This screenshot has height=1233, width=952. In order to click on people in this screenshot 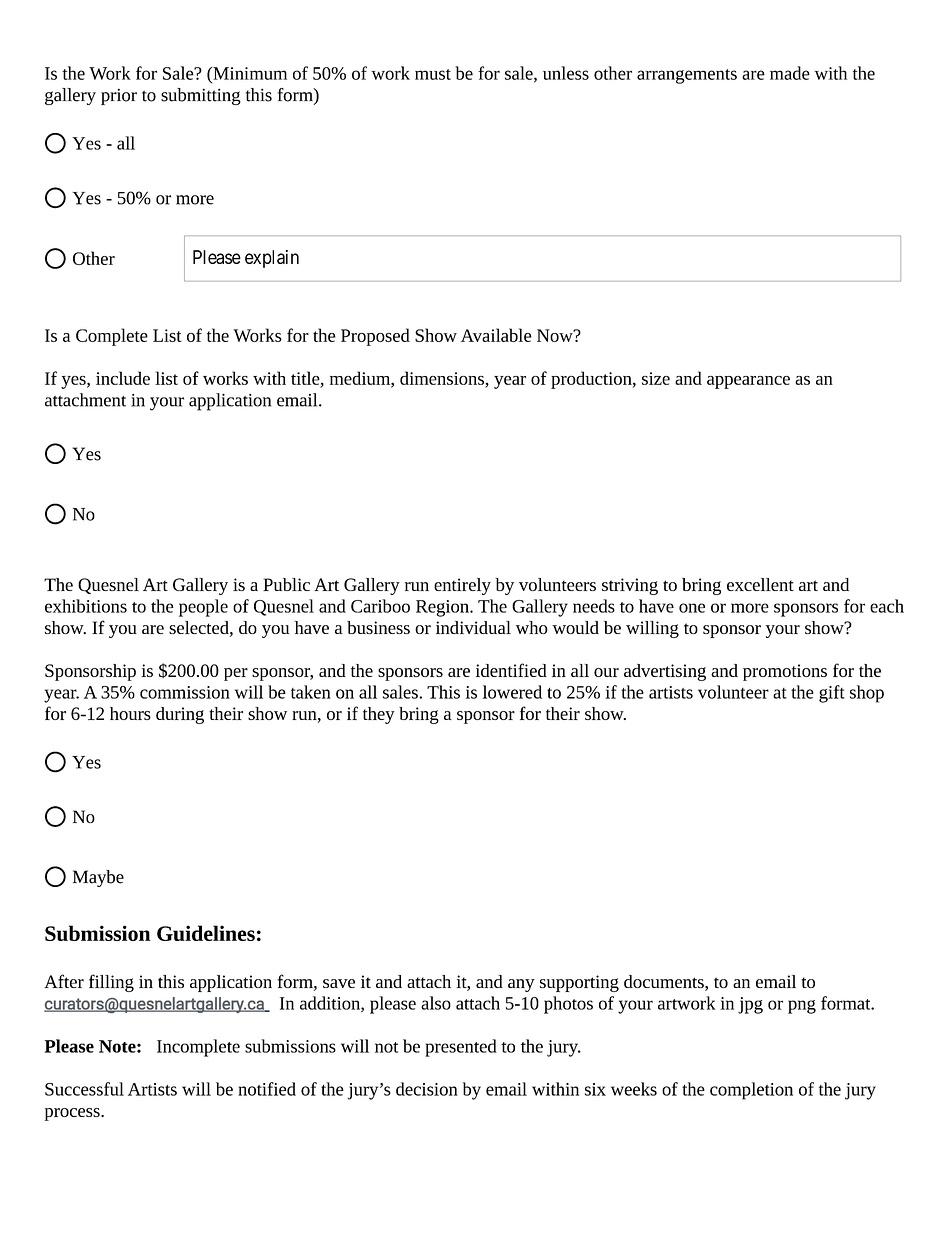, I will do `click(203, 608)`.
